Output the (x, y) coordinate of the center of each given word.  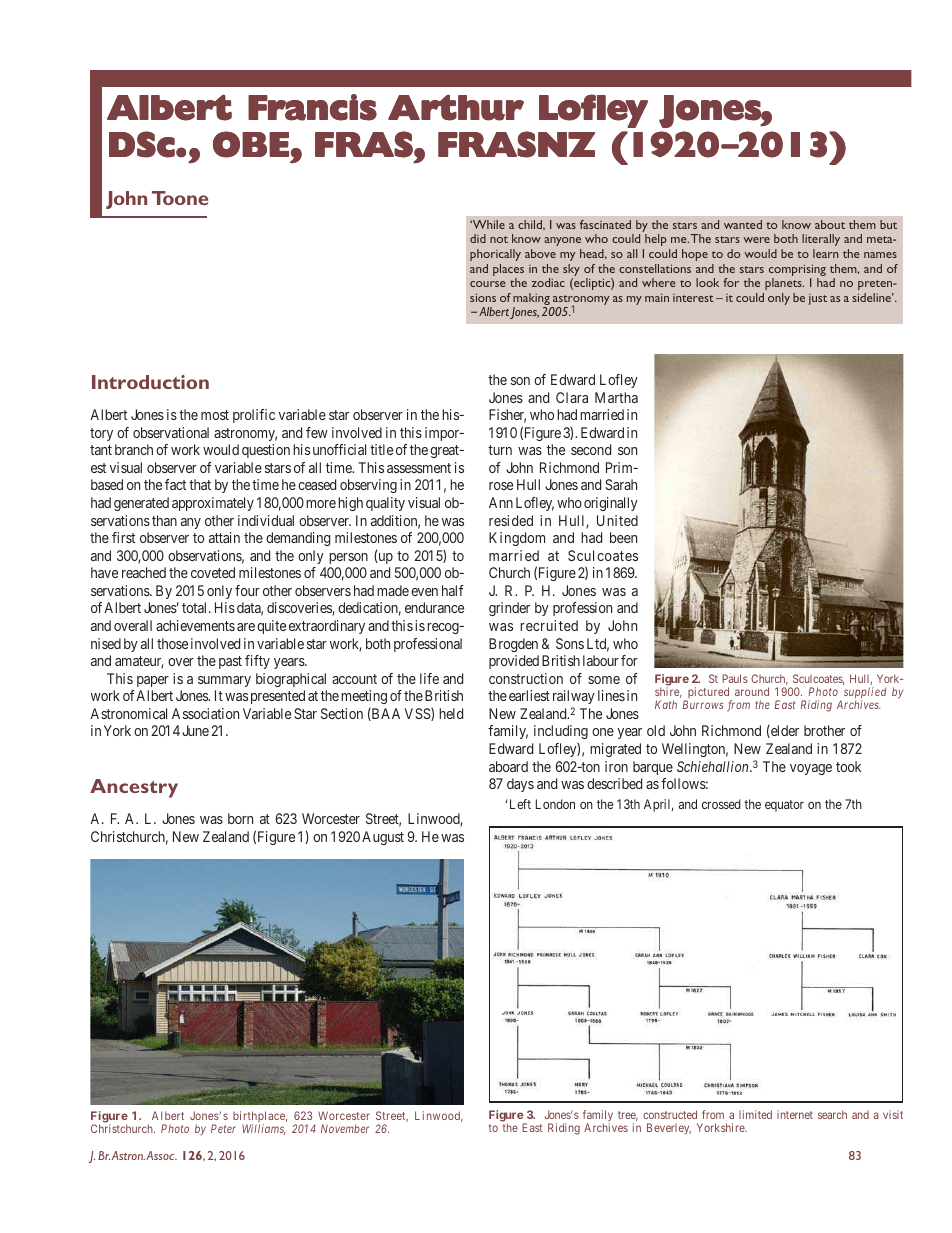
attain (224, 537)
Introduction (150, 382)
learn (826, 253)
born (240, 818)
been (623, 537)
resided (511, 520)
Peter (223, 1128)
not (499, 239)
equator (784, 806)
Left (520, 804)
